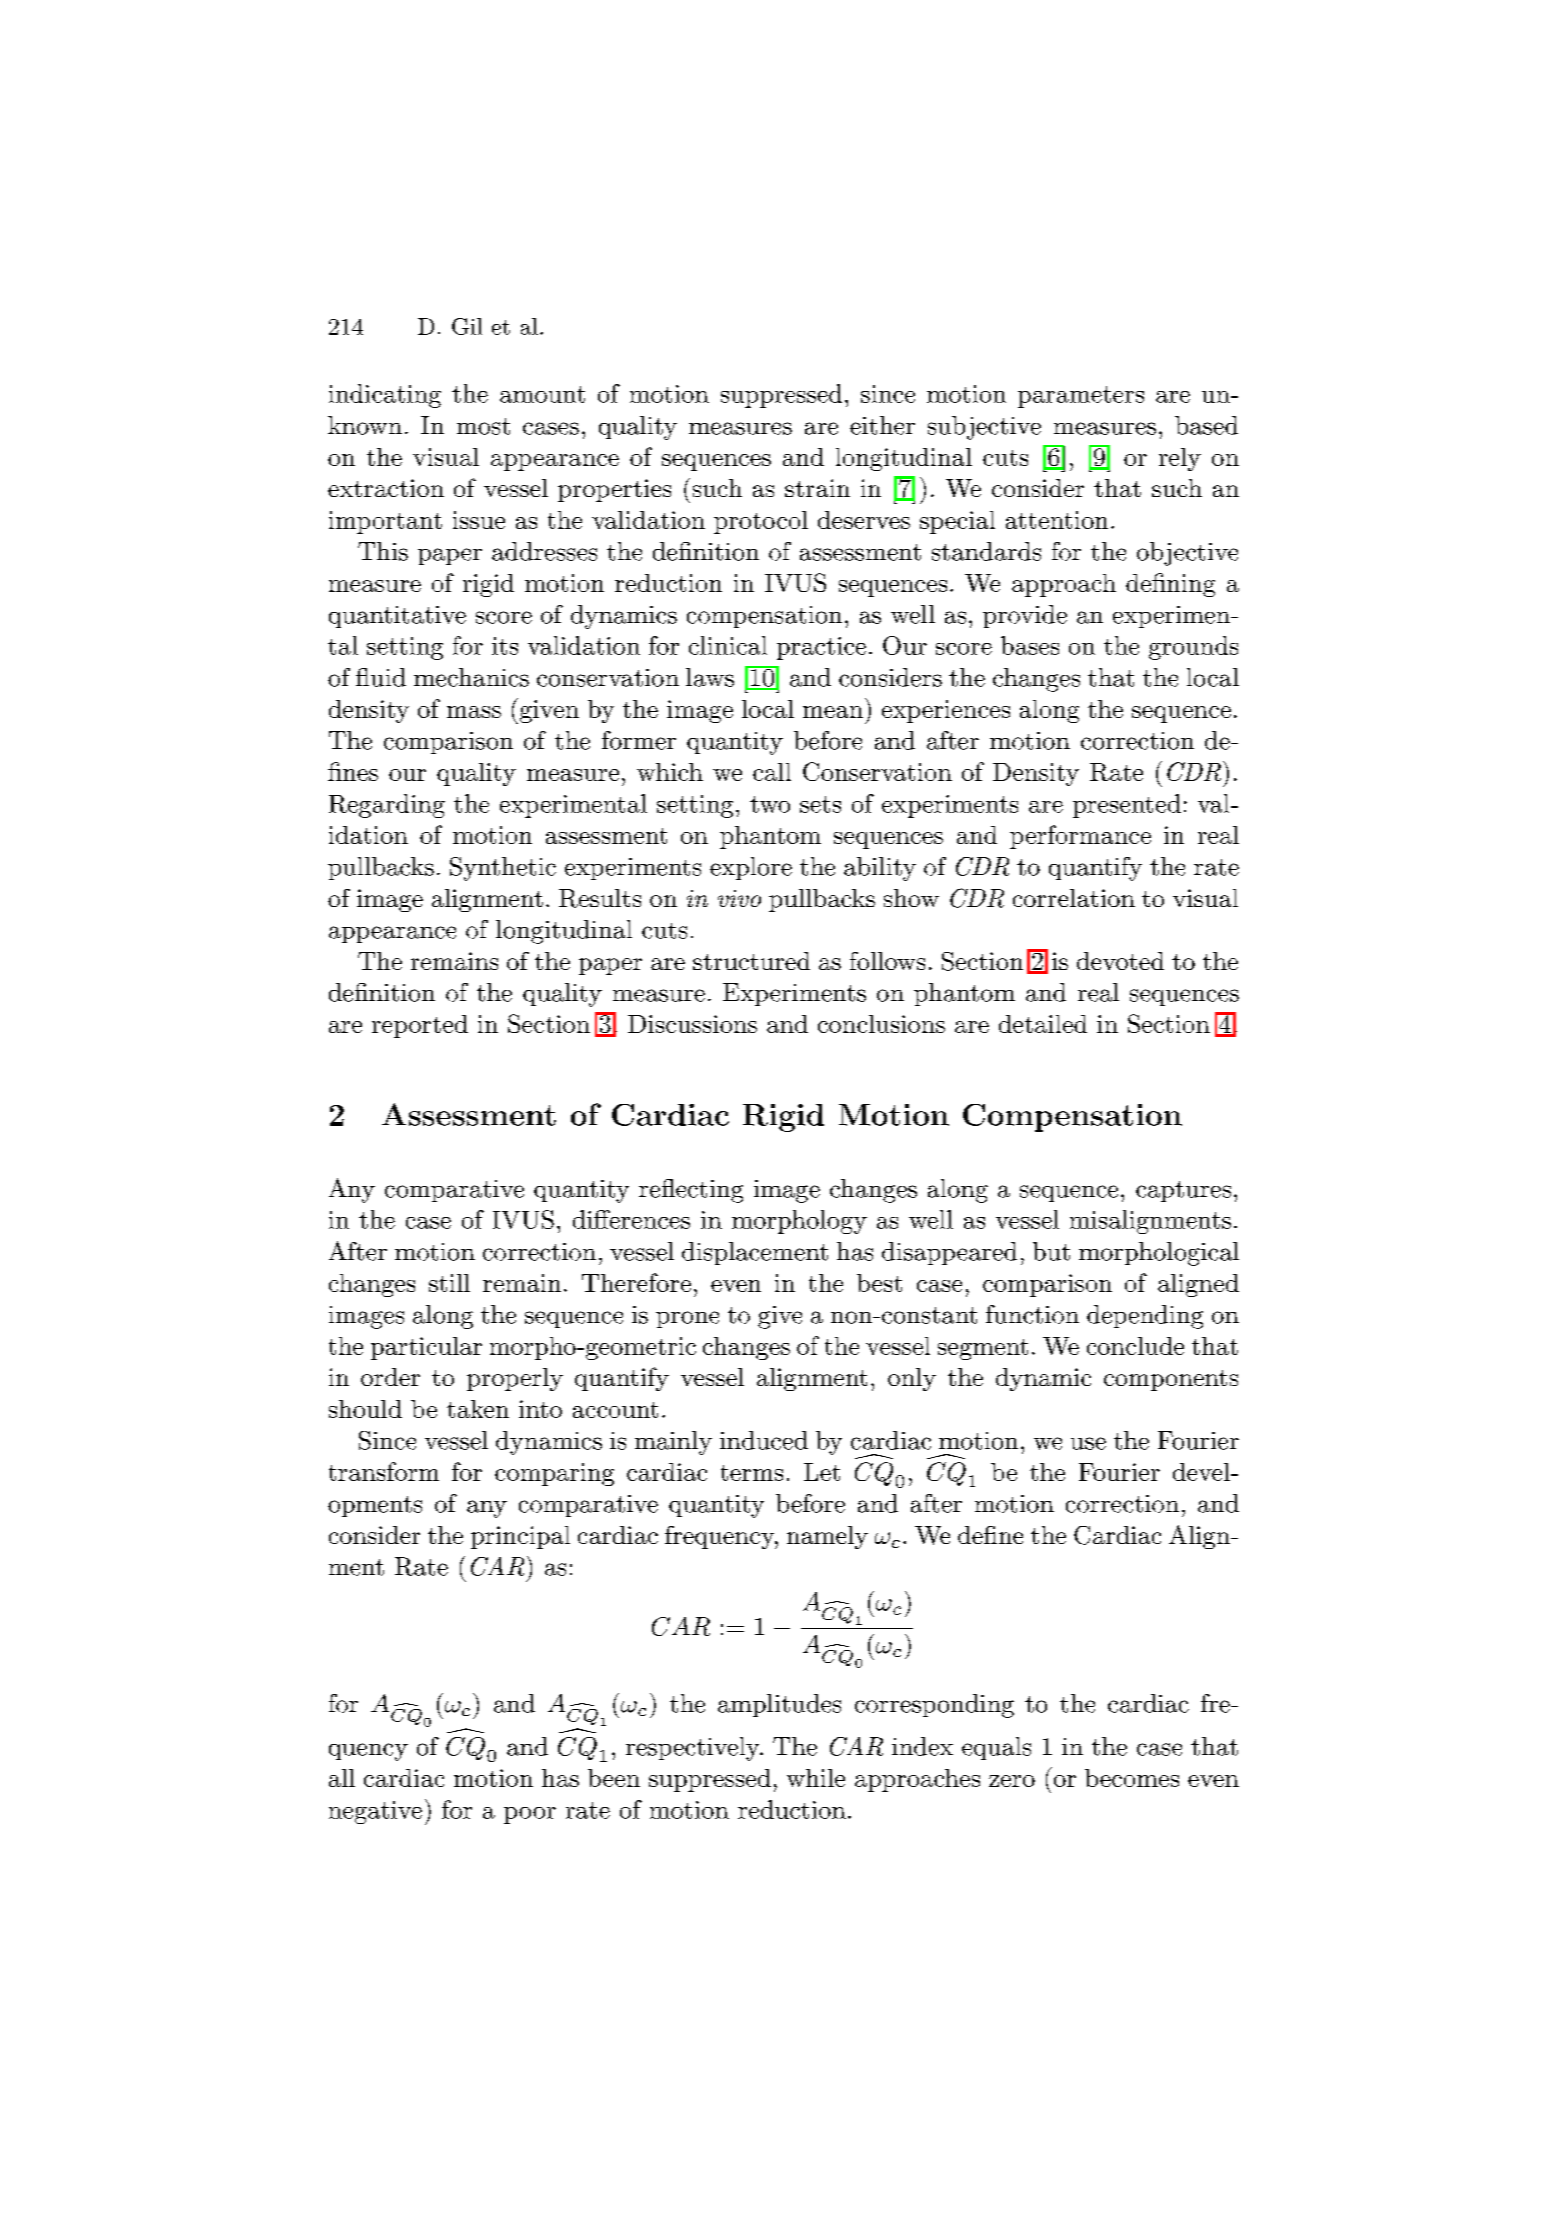 The image size is (1568, 2219). What do you see at coordinates (1081, 397) in the screenshot?
I see `parameters` at bounding box center [1081, 397].
